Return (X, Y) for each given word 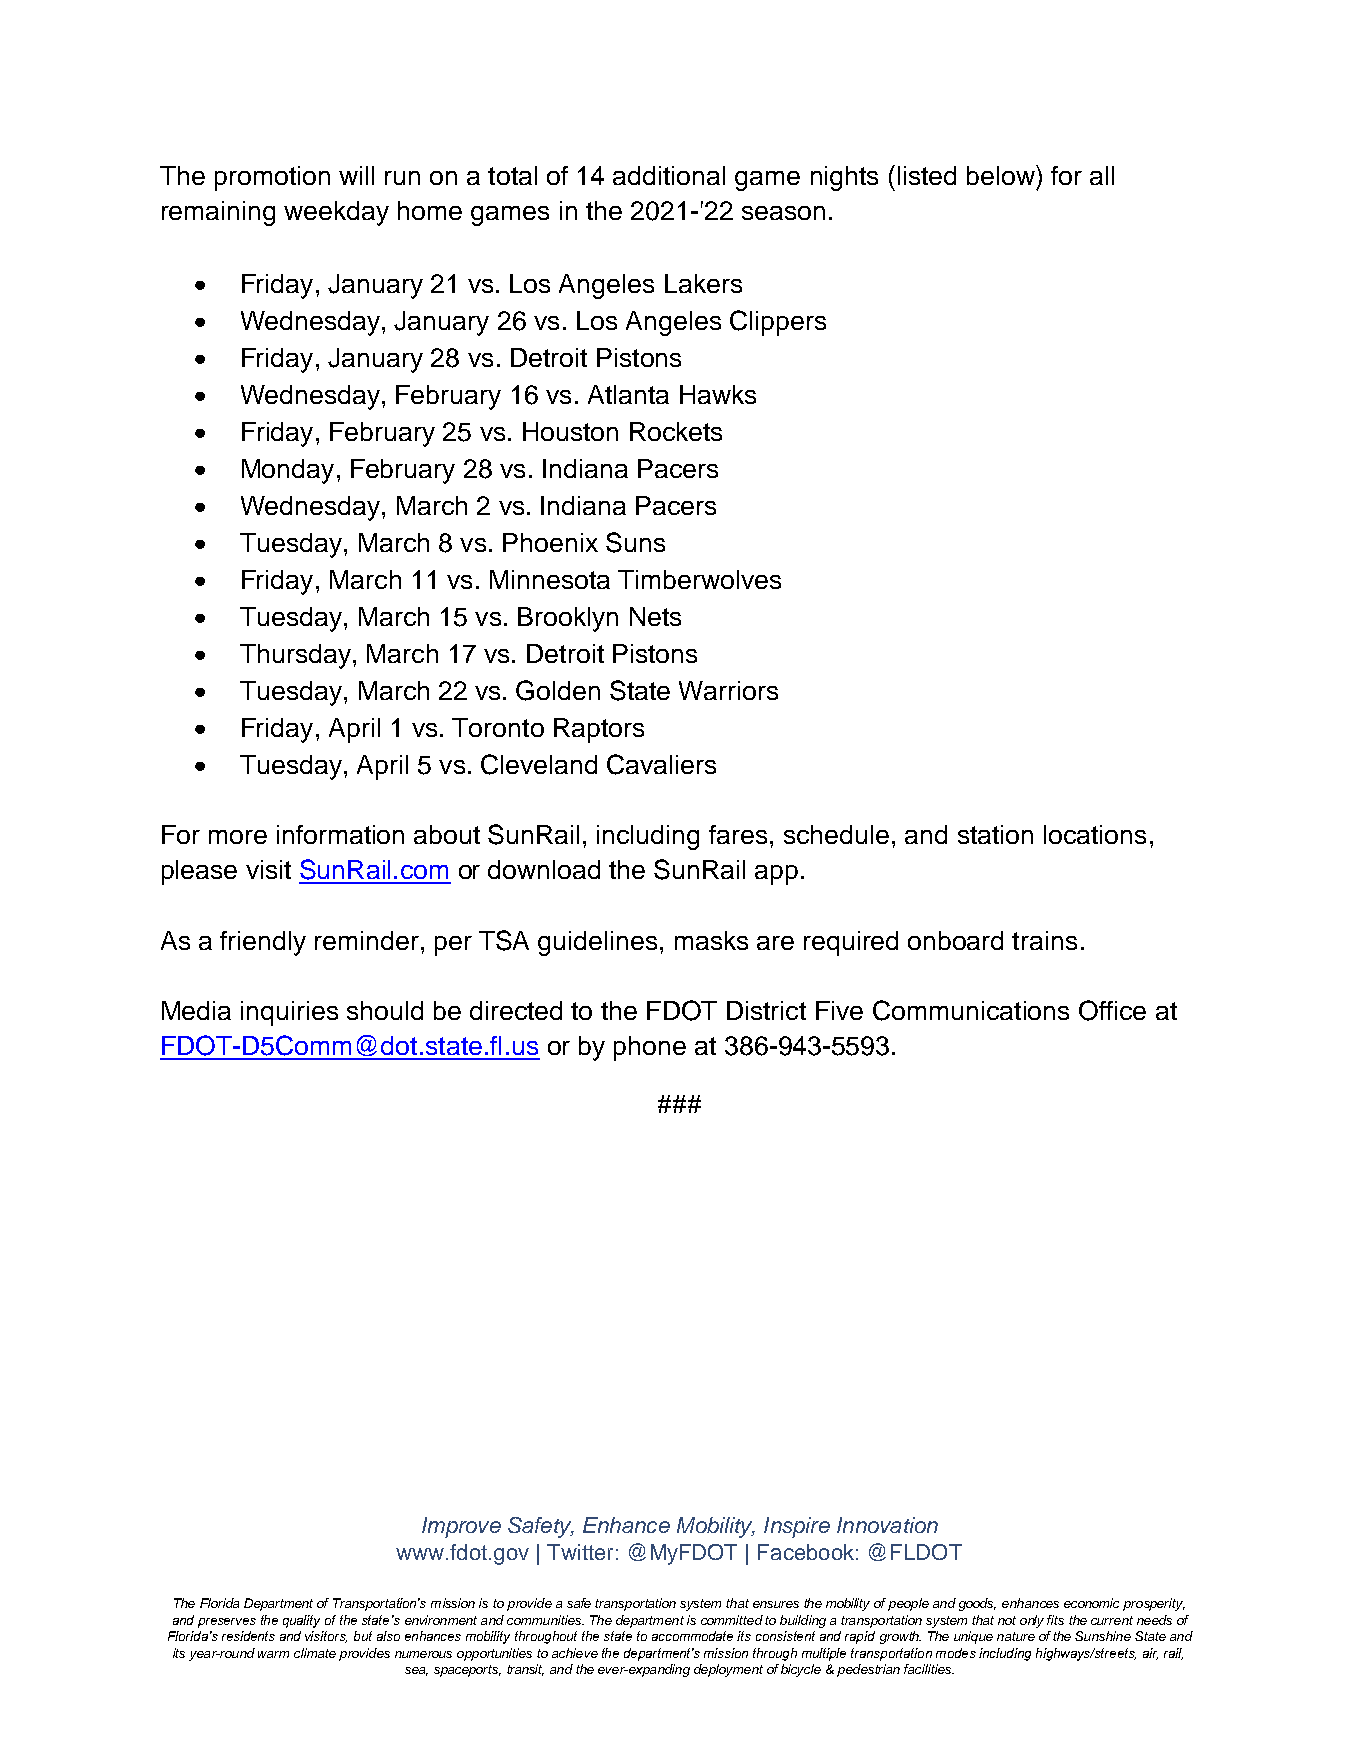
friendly (263, 943)
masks (711, 940)
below (1002, 175)
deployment (728, 1670)
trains (1044, 940)
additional (669, 175)
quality (301, 1621)
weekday (336, 213)
